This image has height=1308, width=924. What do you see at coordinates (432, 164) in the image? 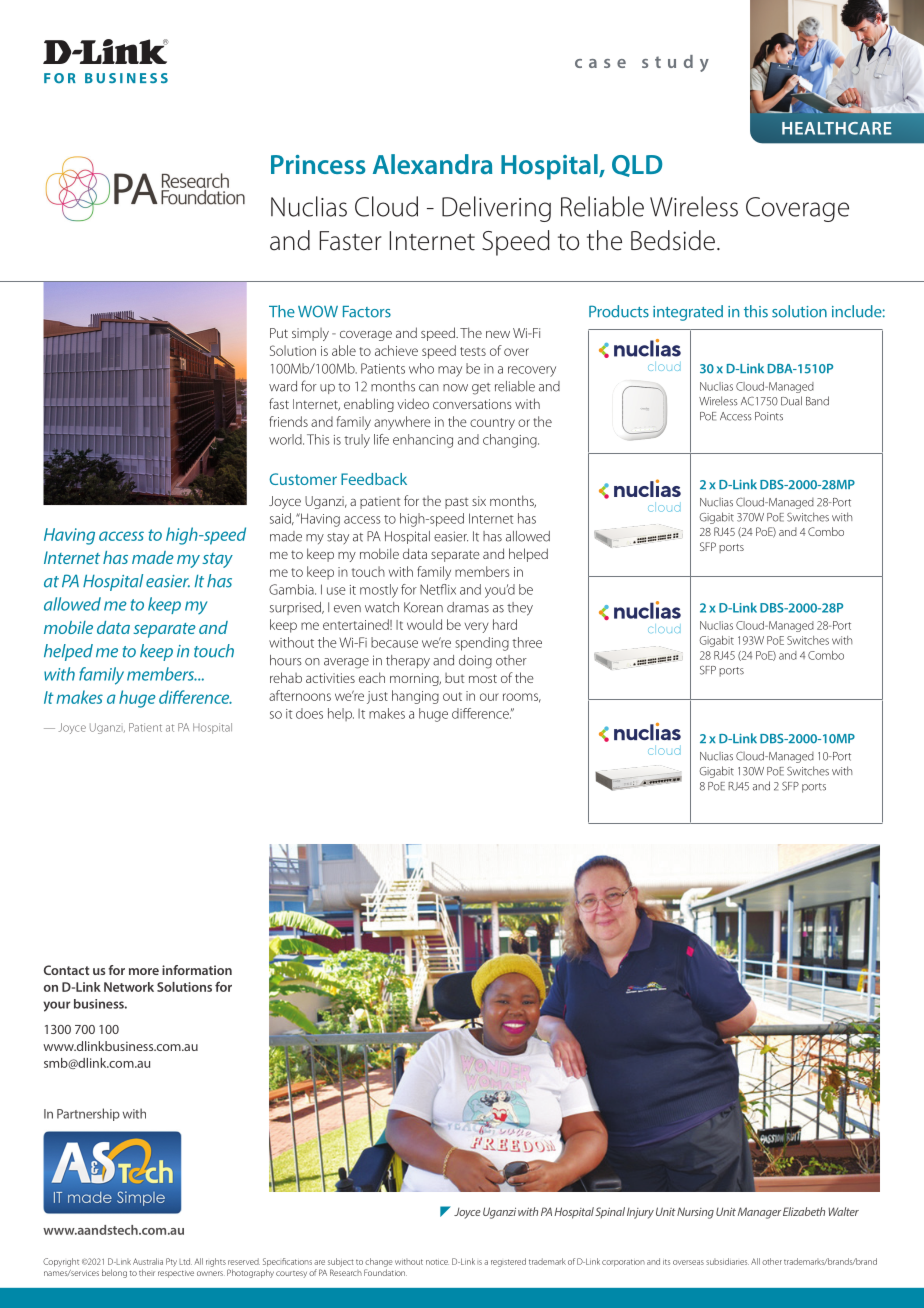
I see `Alexandra` at bounding box center [432, 164].
